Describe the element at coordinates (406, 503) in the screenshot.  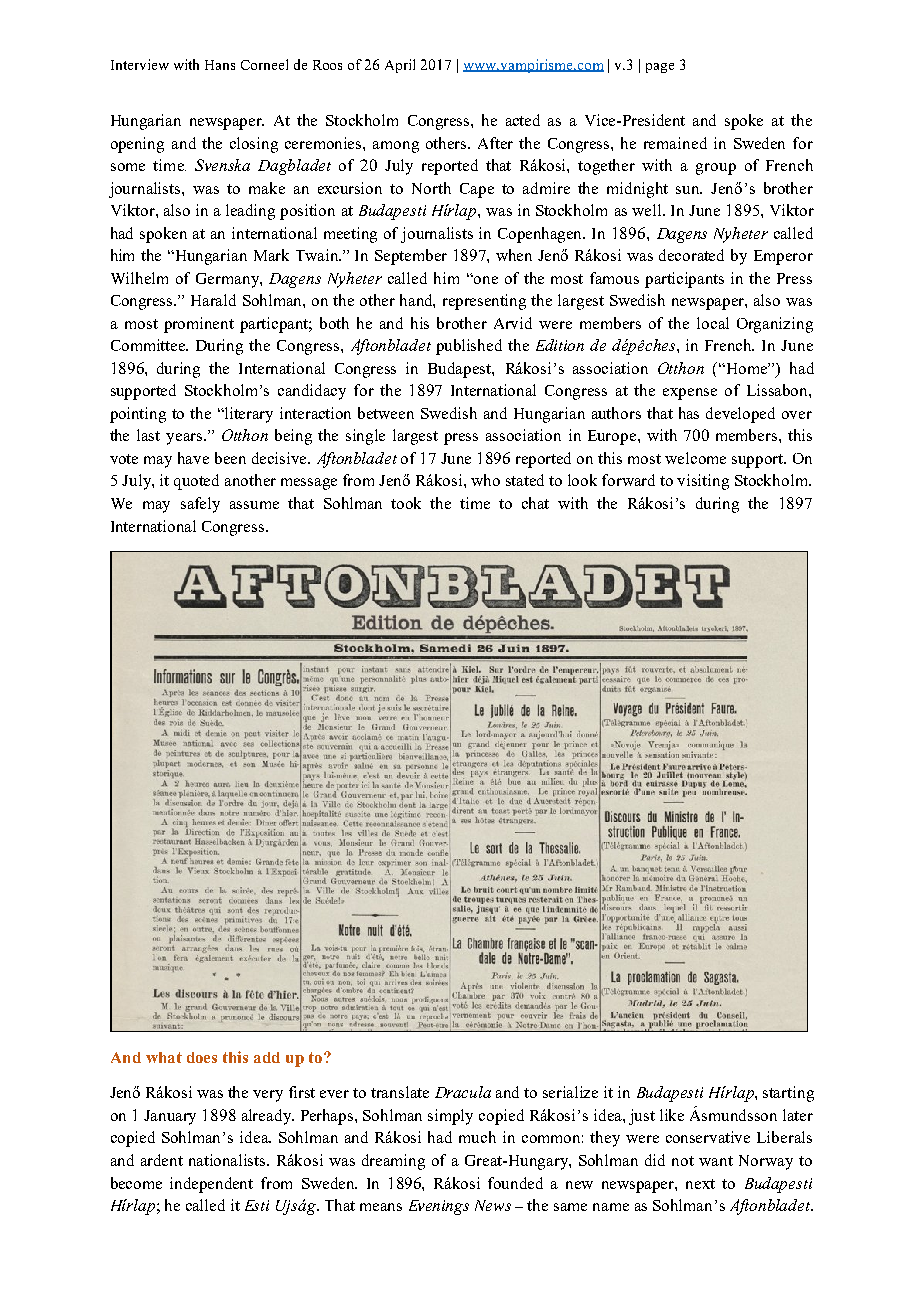
I see `took` at that location.
